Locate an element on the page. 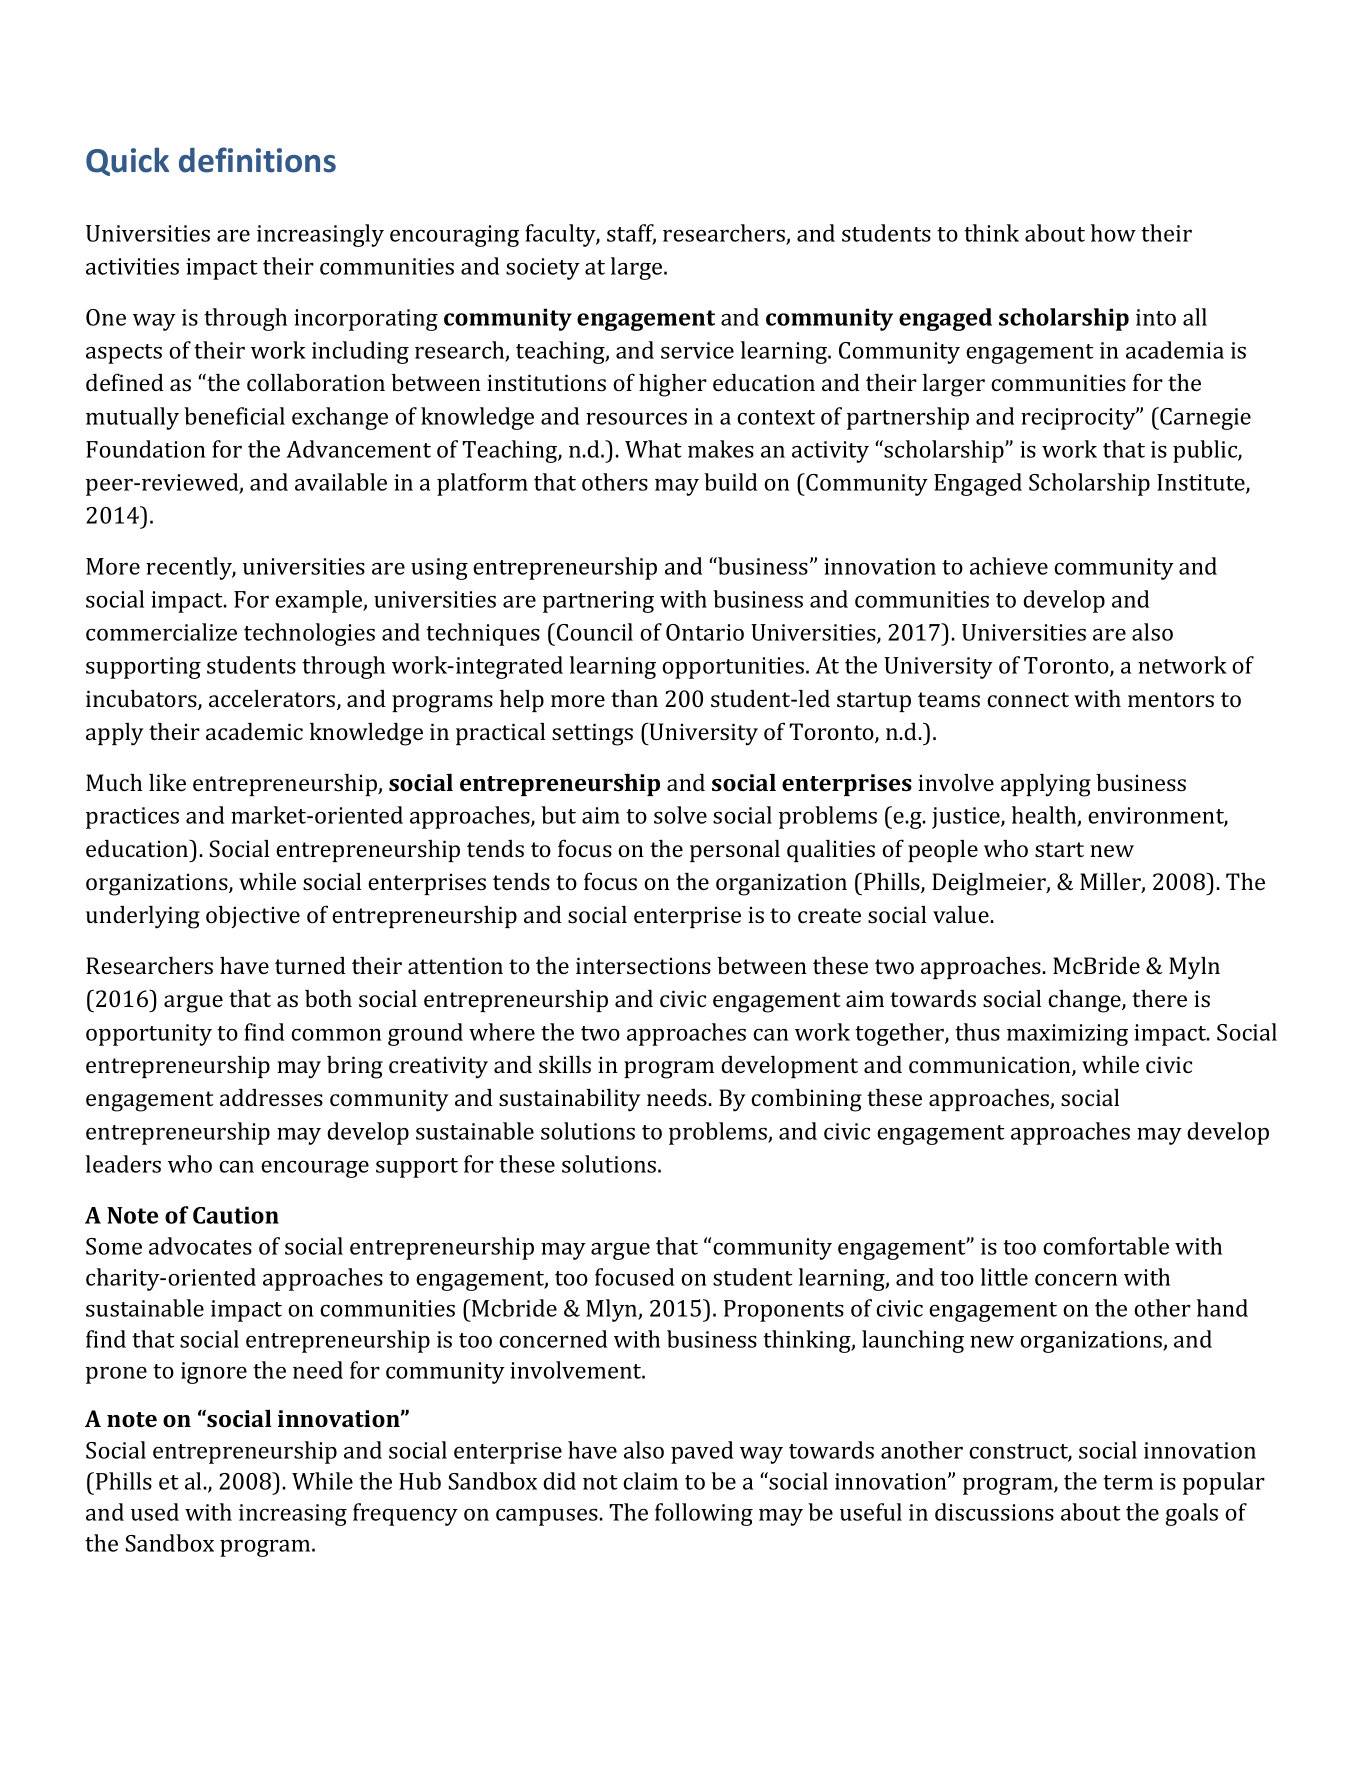 Image resolution: width=1365 pixels, height=1766 pixels. term is located at coordinates (1128, 1482).
